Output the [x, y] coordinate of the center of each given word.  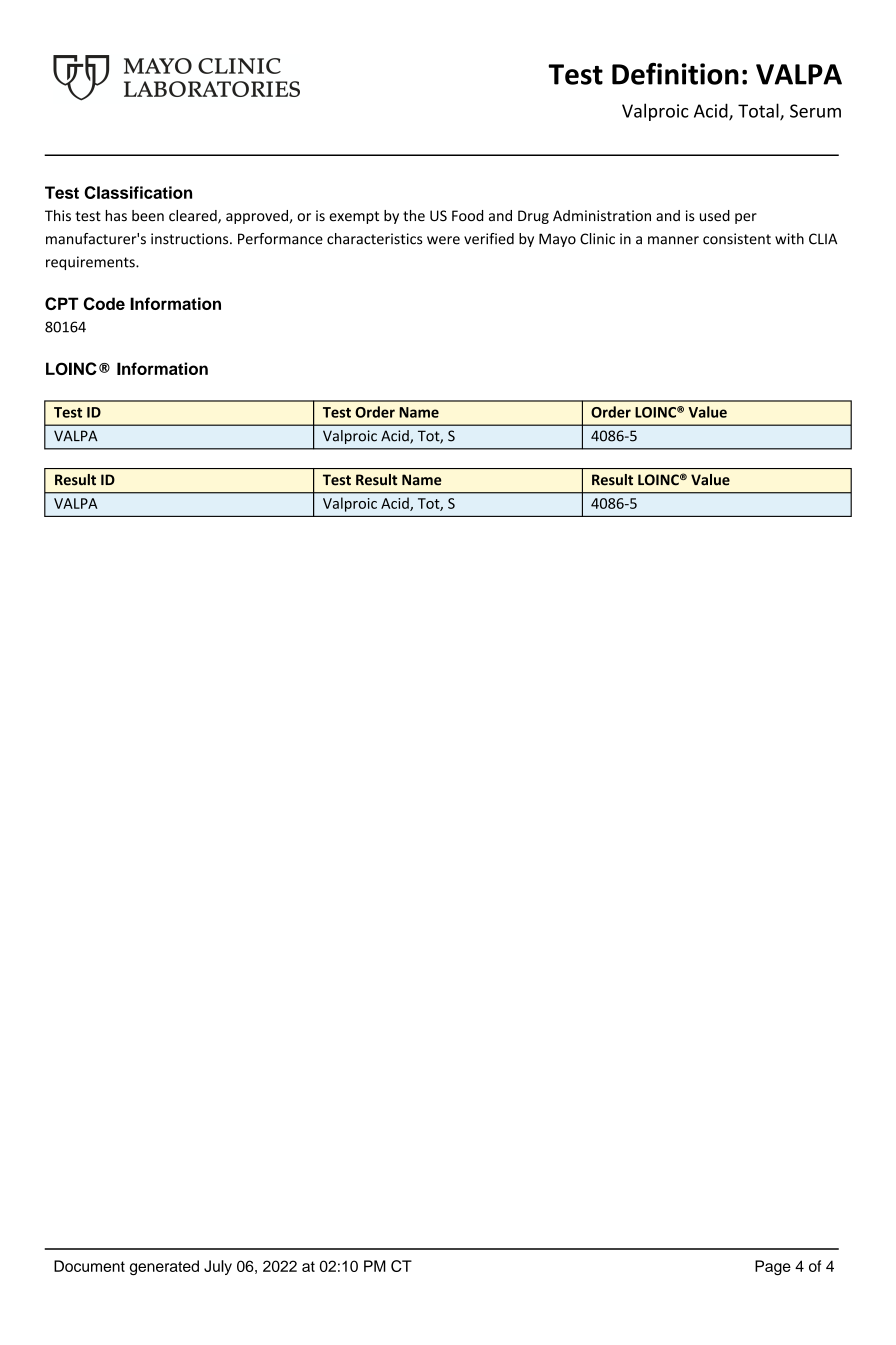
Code [104, 303]
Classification [138, 192]
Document [89, 1266]
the [414, 216]
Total [759, 111]
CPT [61, 303]
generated [164, 1267]
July [218, 1267]
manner [673, 240]
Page [773, 1267]
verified [489, 239]
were [443, 240]
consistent [737, 239]
